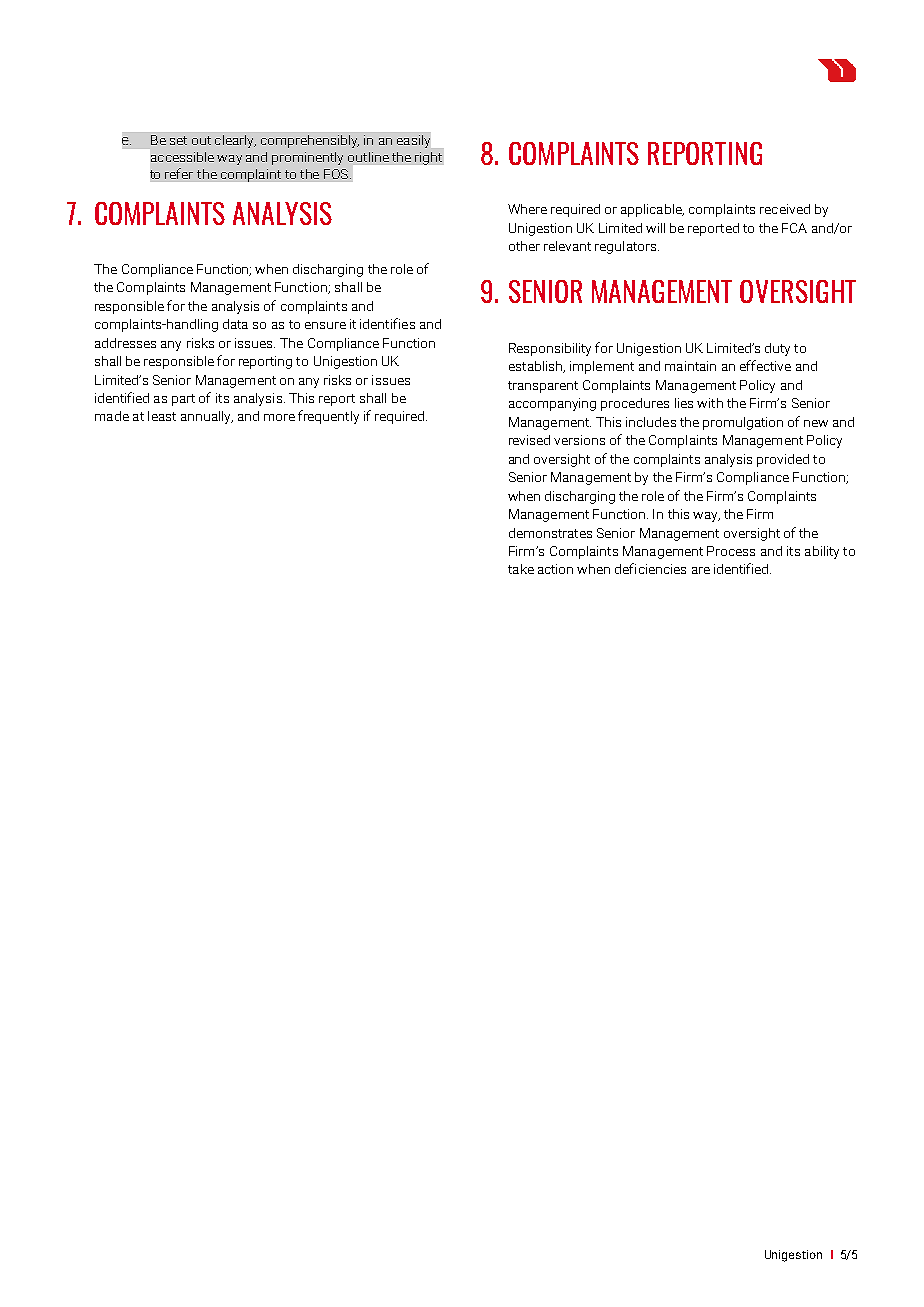 The width and height of the screenshot is (924, 1307). What do you see at coordinates (627, 247) in the screenshot?
I see `regulators` at bounding box center [627, 247].
